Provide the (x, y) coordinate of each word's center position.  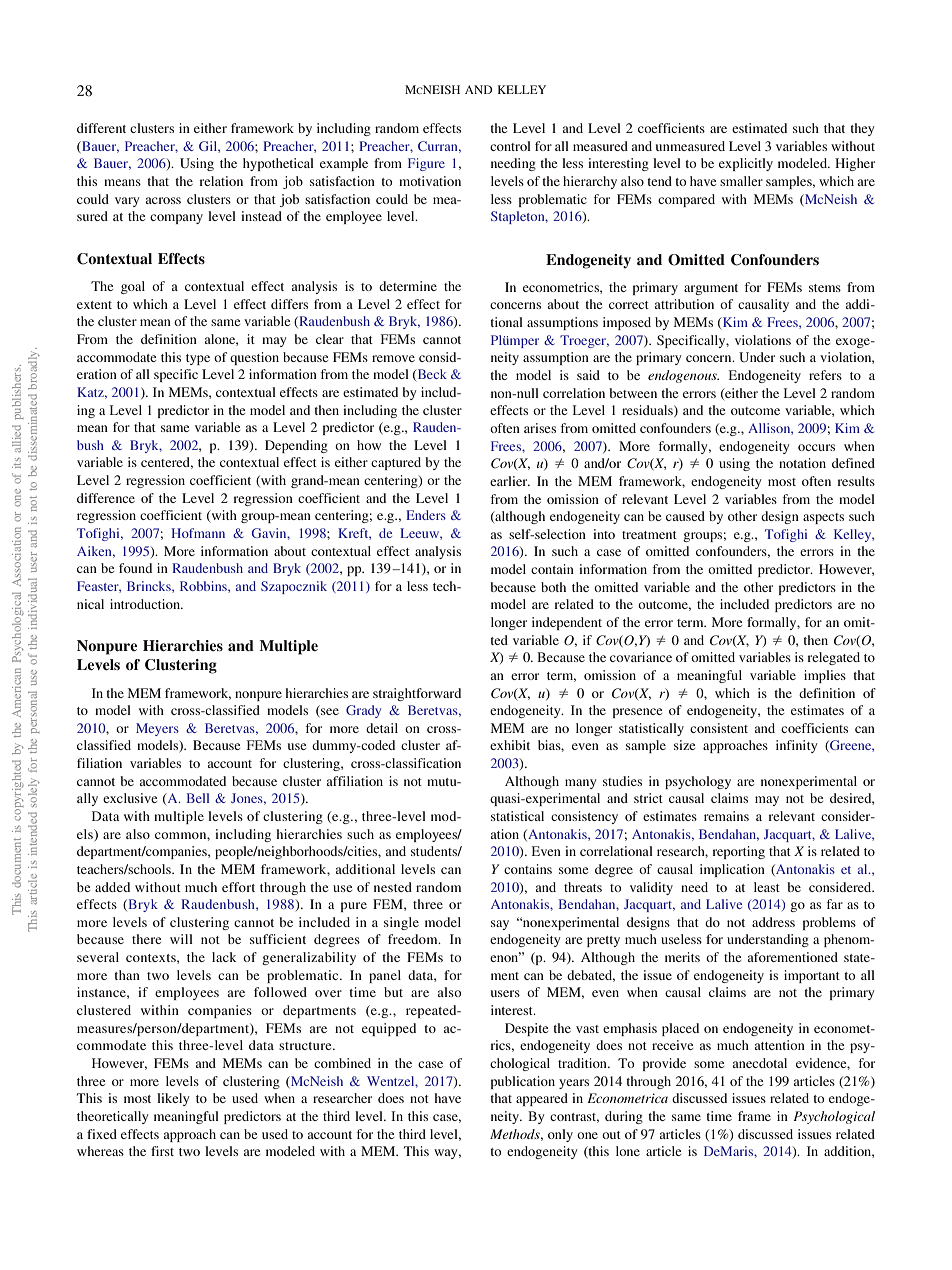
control (510, 146)
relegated (833, 658)
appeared (542, 1099)
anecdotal (760, 1063)
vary (127, 202)
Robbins (204, 586)
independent (567, 623)
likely (173, 1099)
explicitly (746, 164)
